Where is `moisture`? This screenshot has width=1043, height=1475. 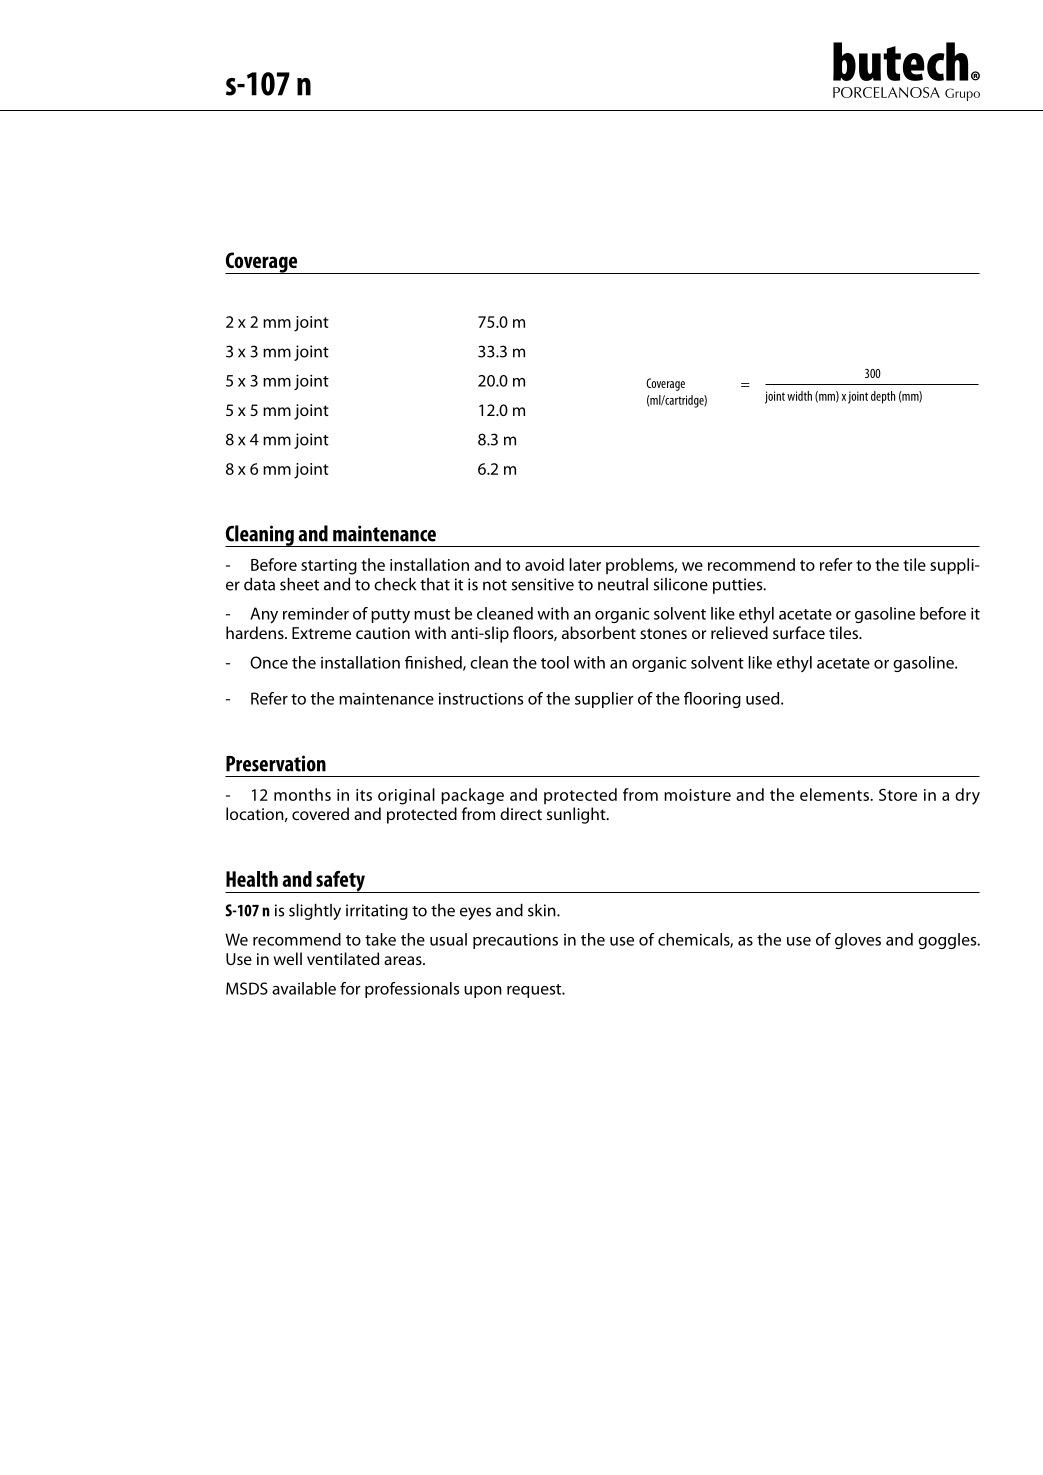 moisture is located at coordinates (697, 795).
